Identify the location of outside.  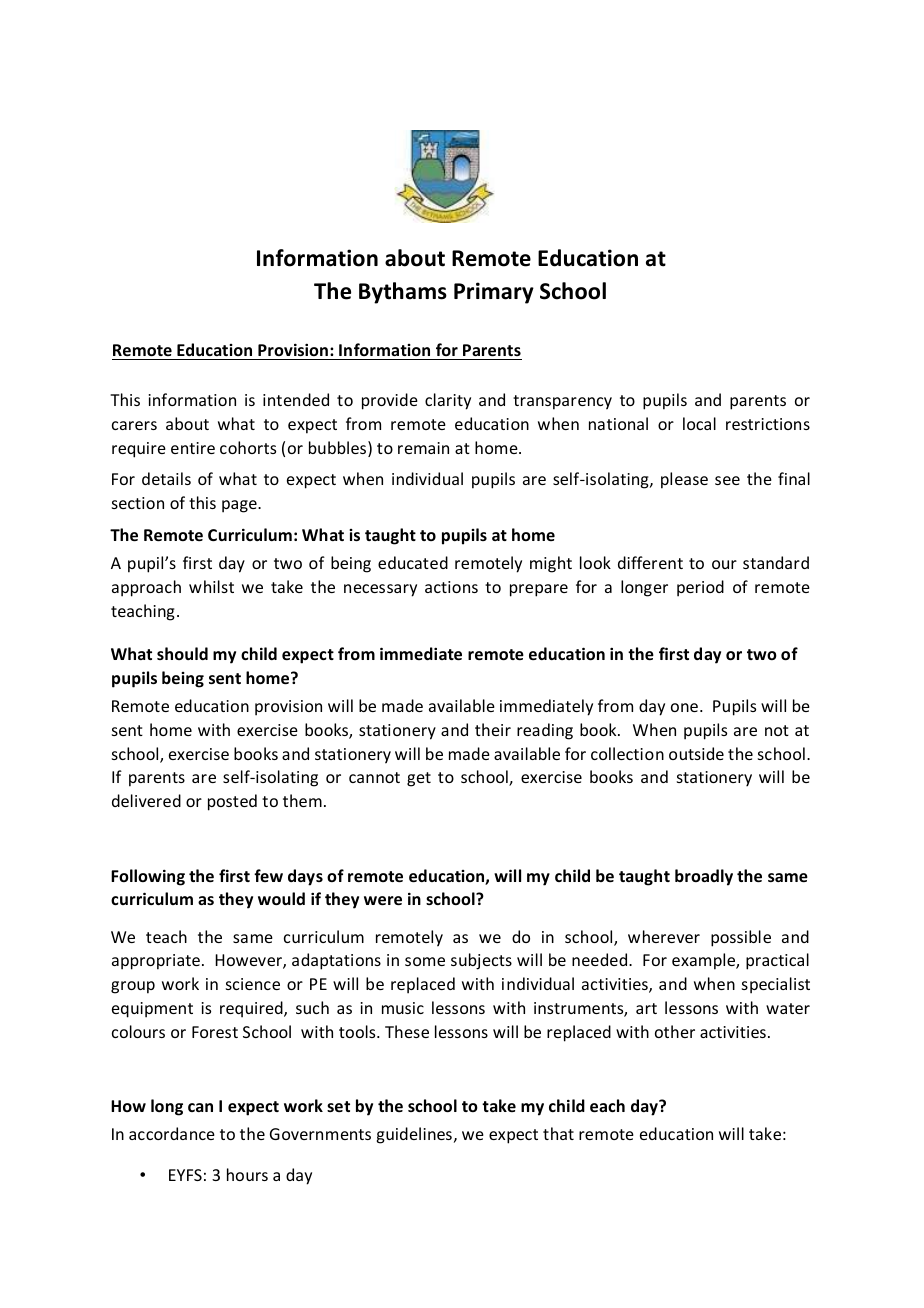
(696, 753).
